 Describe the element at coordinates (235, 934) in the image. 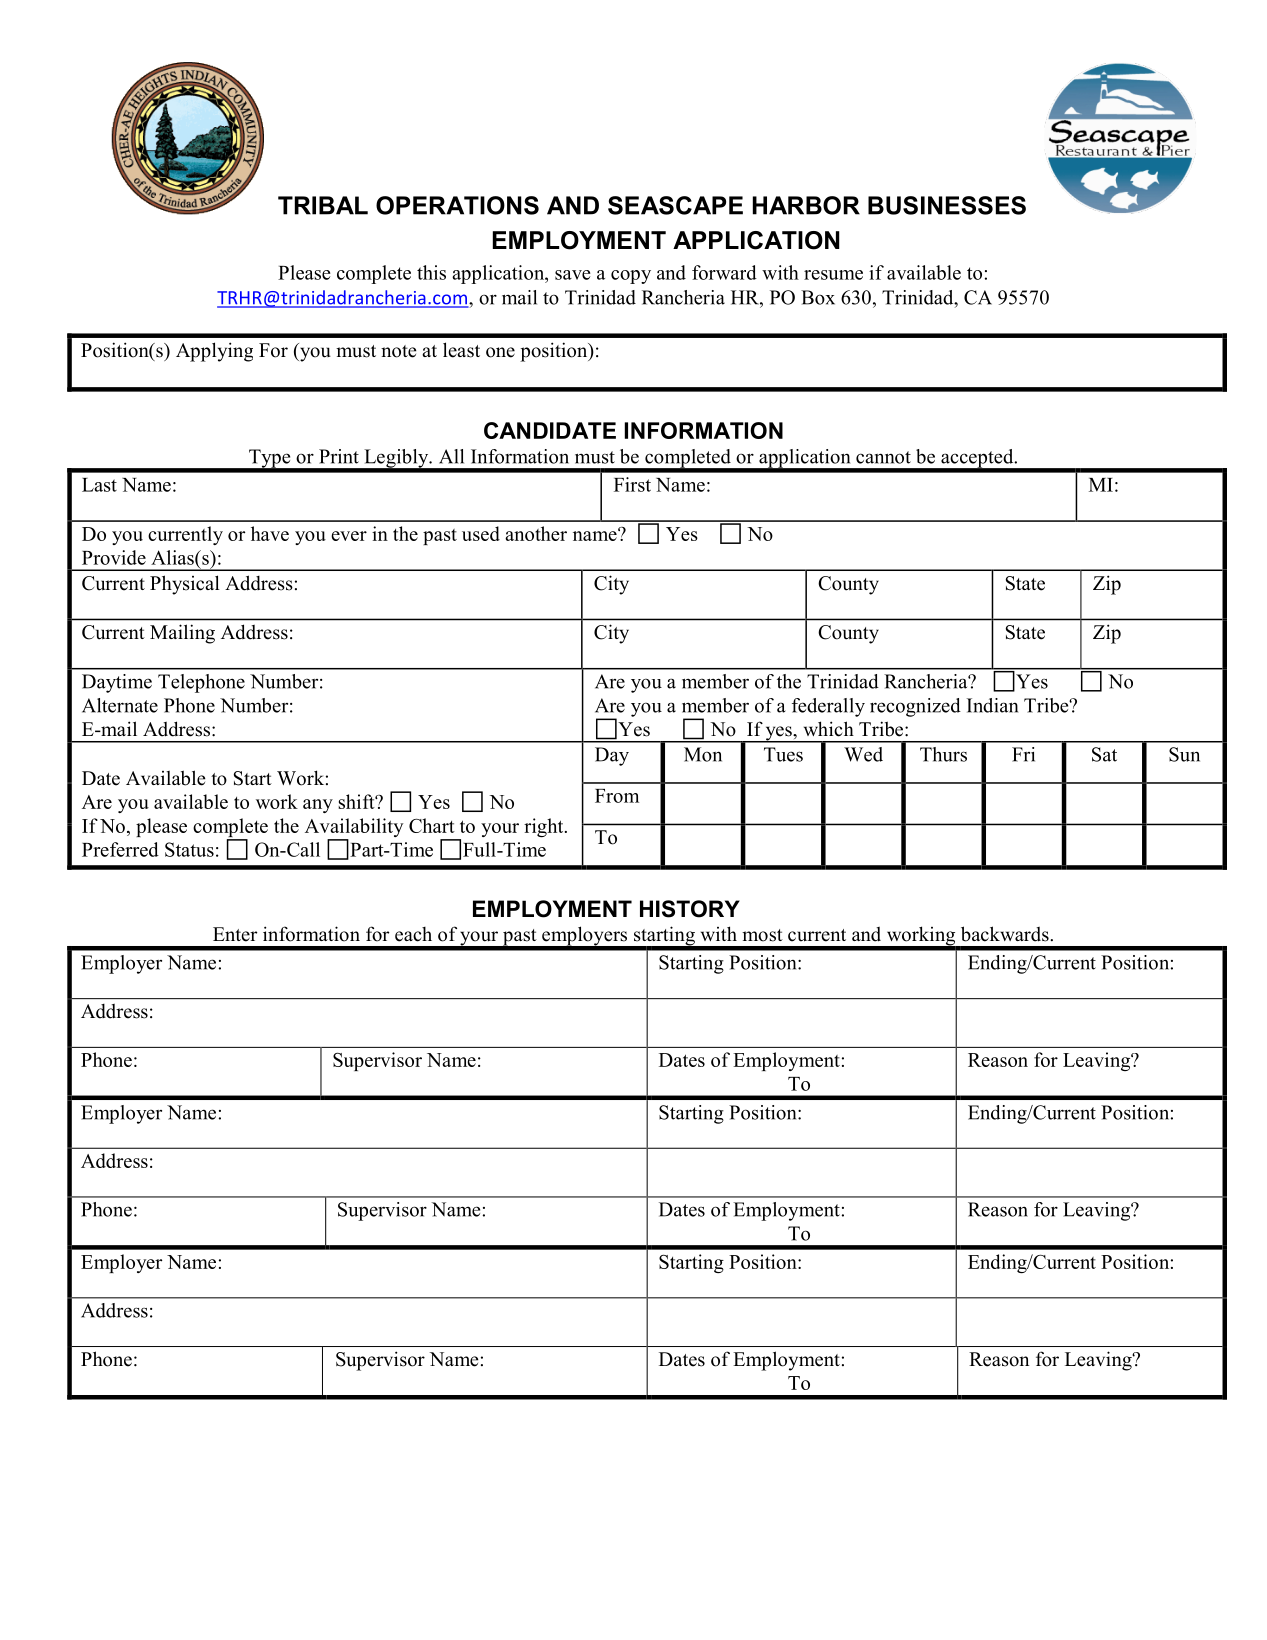

I see `Enter` at that location.
